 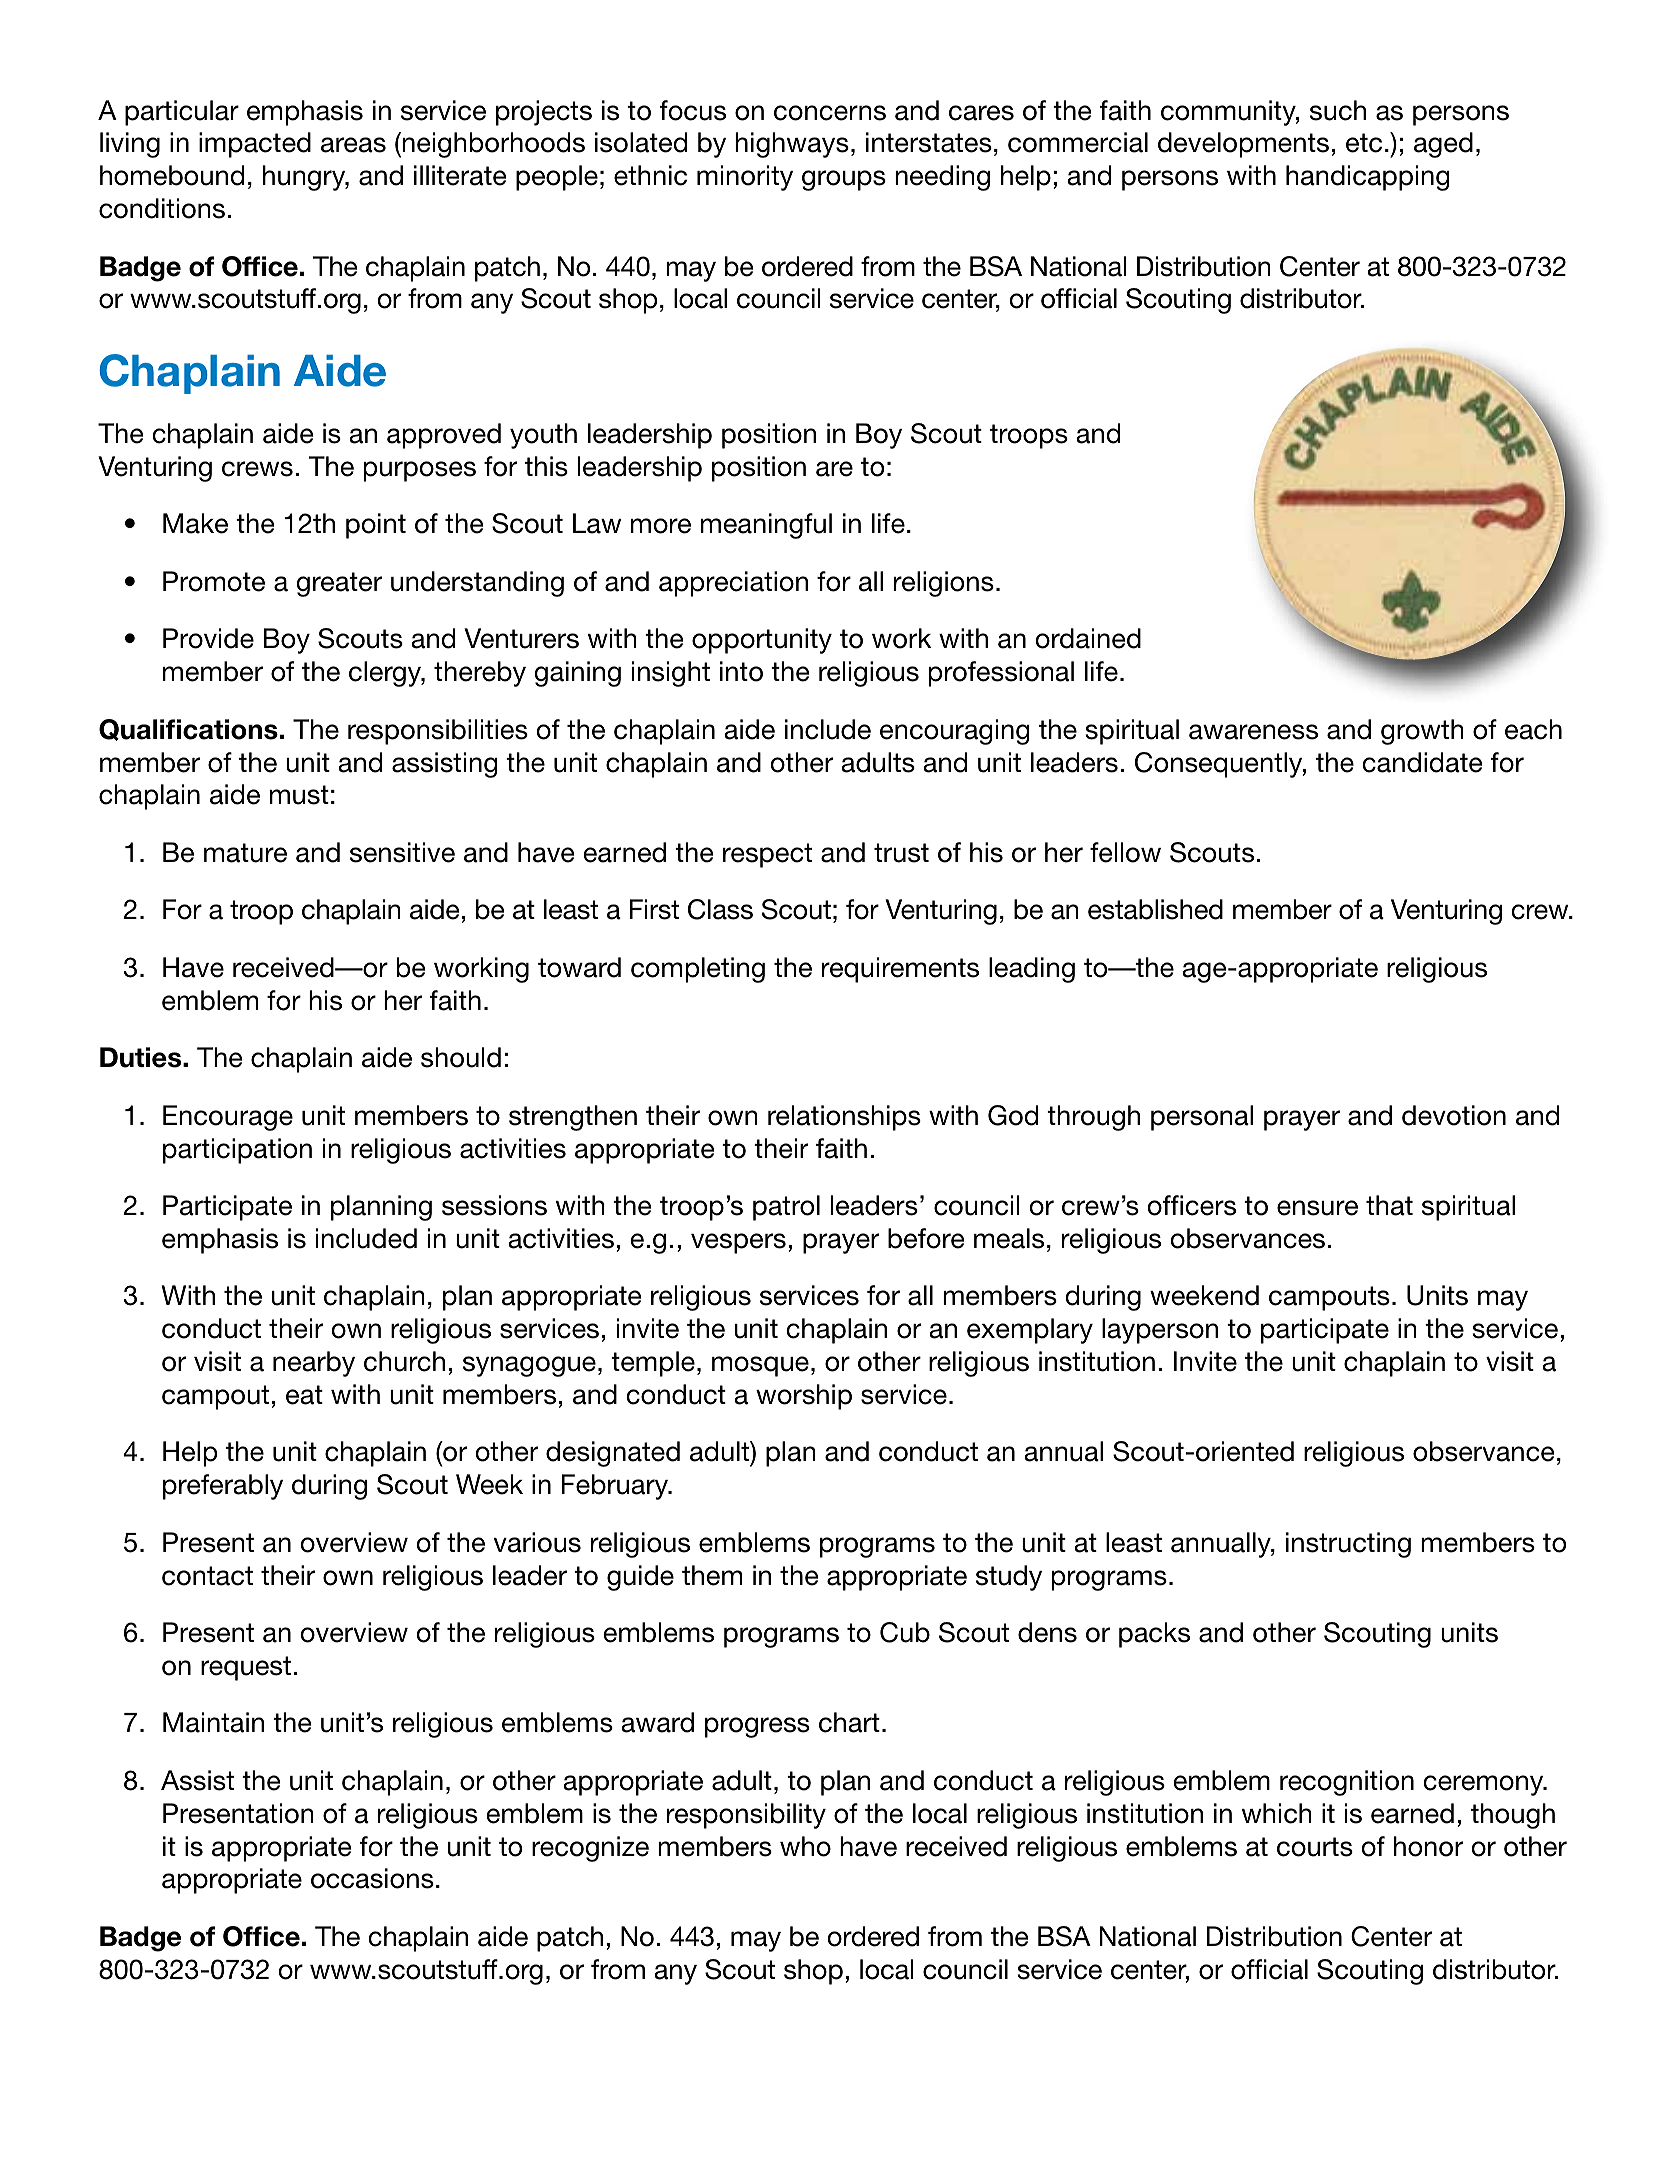 I want to click on Qualifications, so click(x=188, y=730).
